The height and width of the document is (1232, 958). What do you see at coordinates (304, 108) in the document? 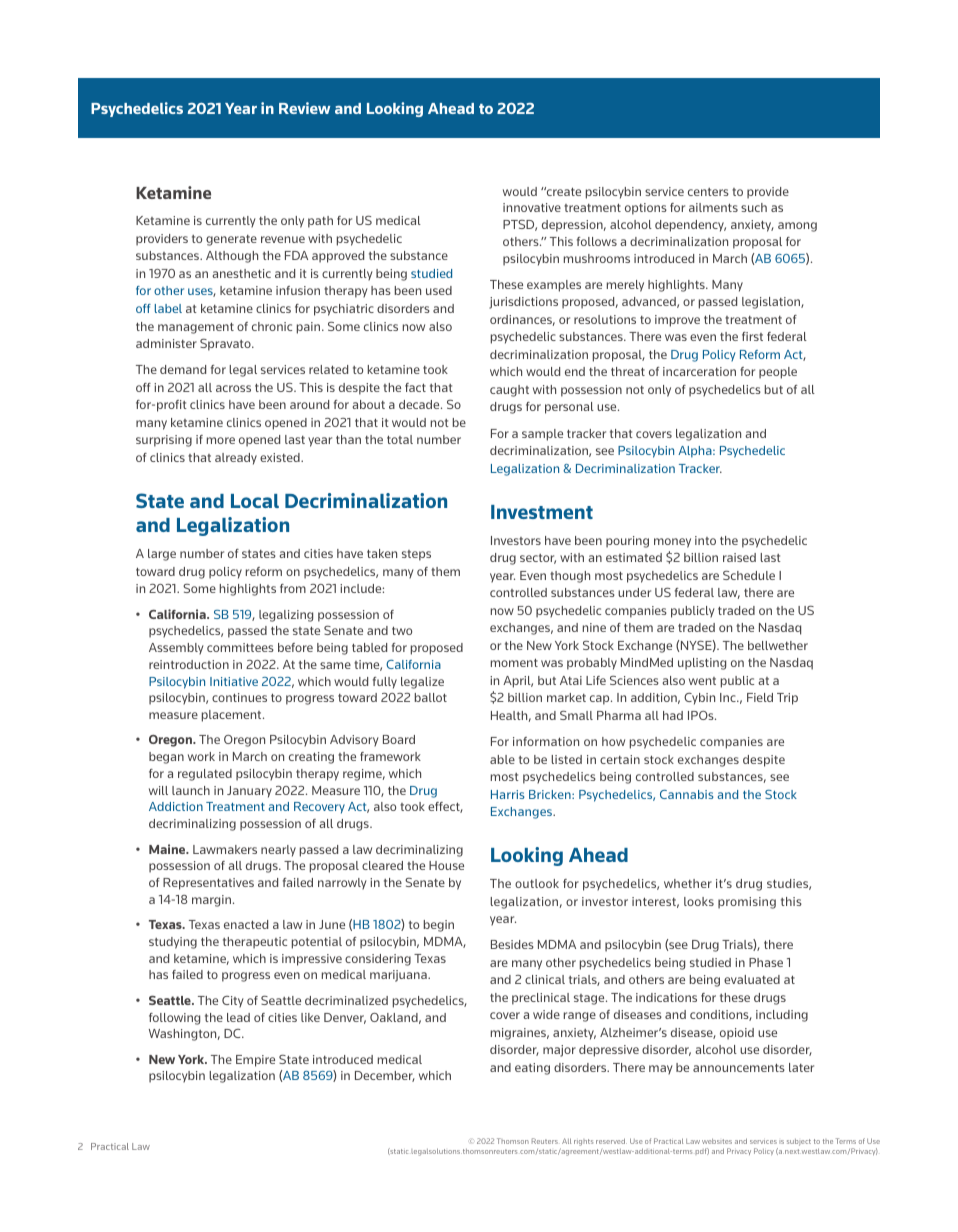
I see `Review` at bounding box center [304, 108].
